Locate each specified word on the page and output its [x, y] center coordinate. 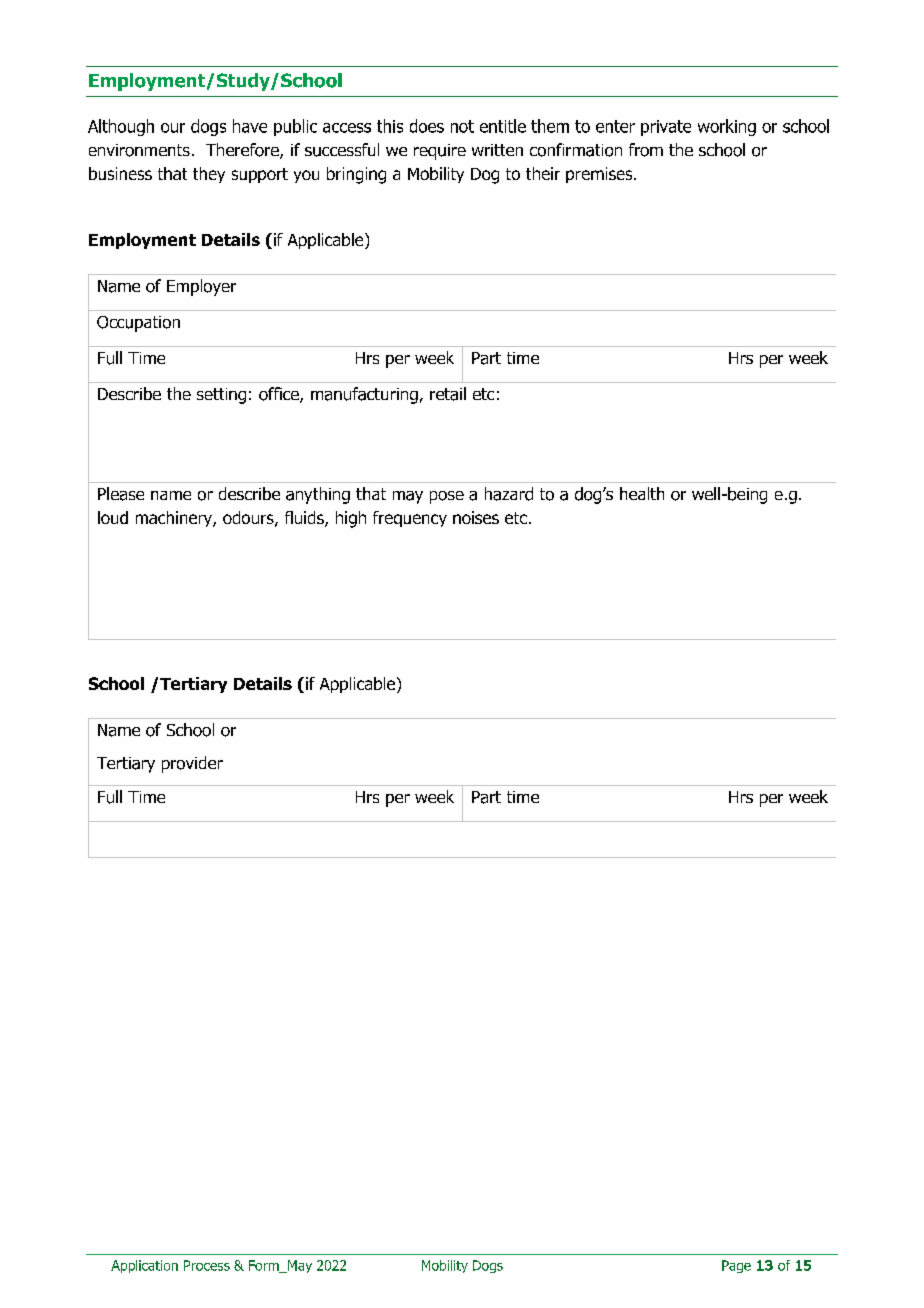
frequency [410, 519]
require [440, 152]
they [209, 175]
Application [144, 1266]
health [642, 493]
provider [192, 764]
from [646, 150]
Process [207, 1265]
